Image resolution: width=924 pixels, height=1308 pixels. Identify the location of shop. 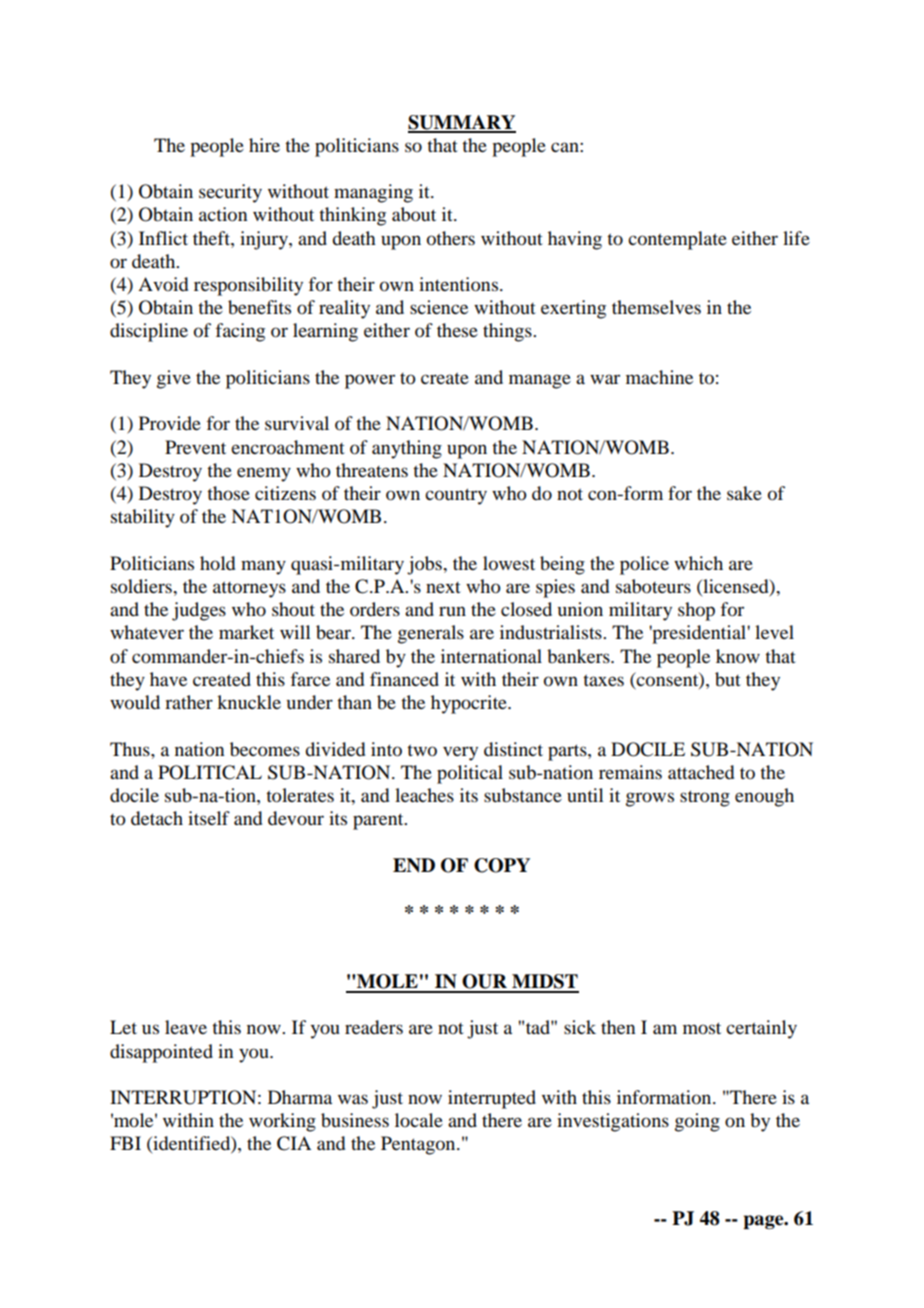
(696, 611).
